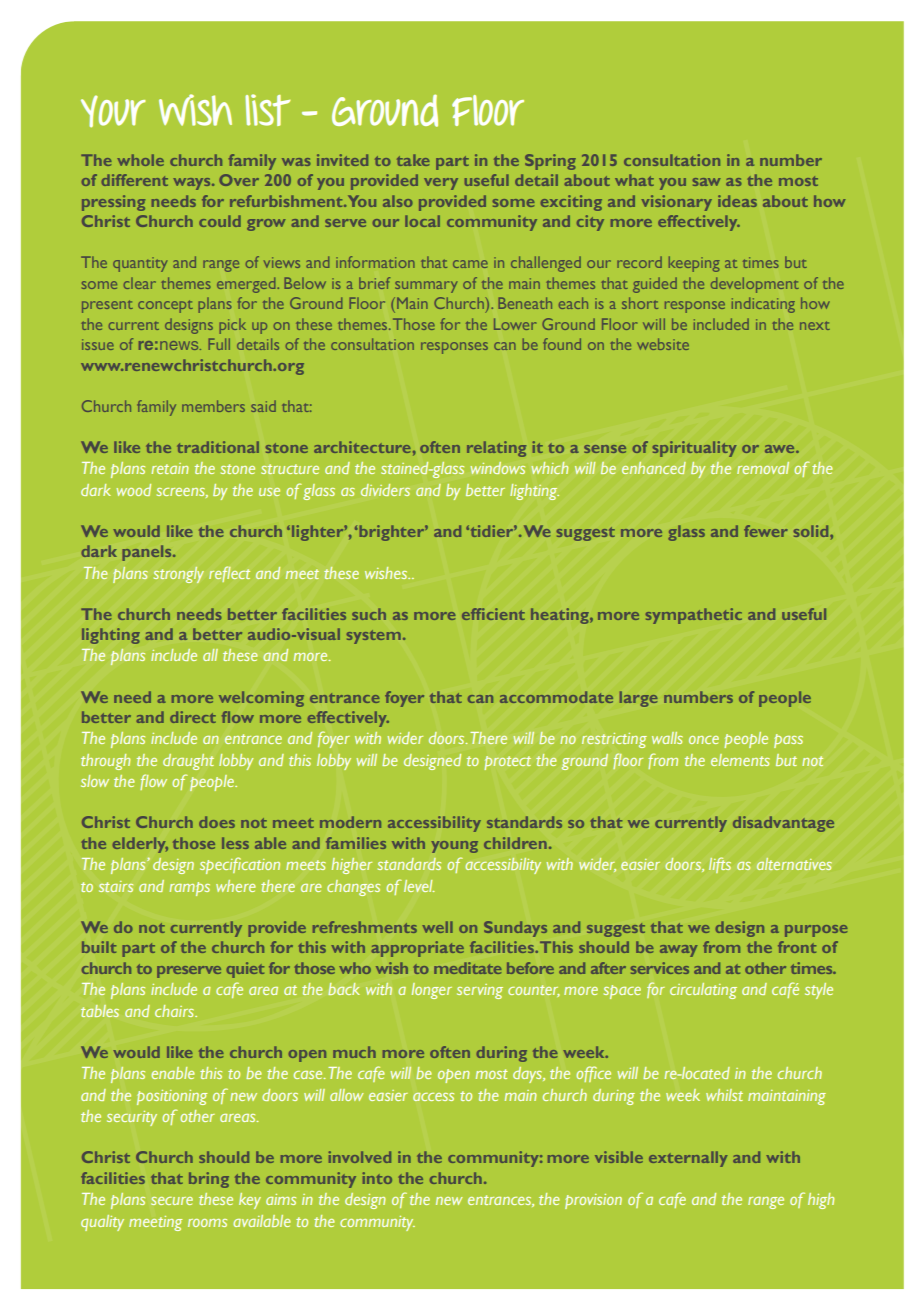 This image has width=924, height=1308. I want to click on externally, so click(688, 1159).
